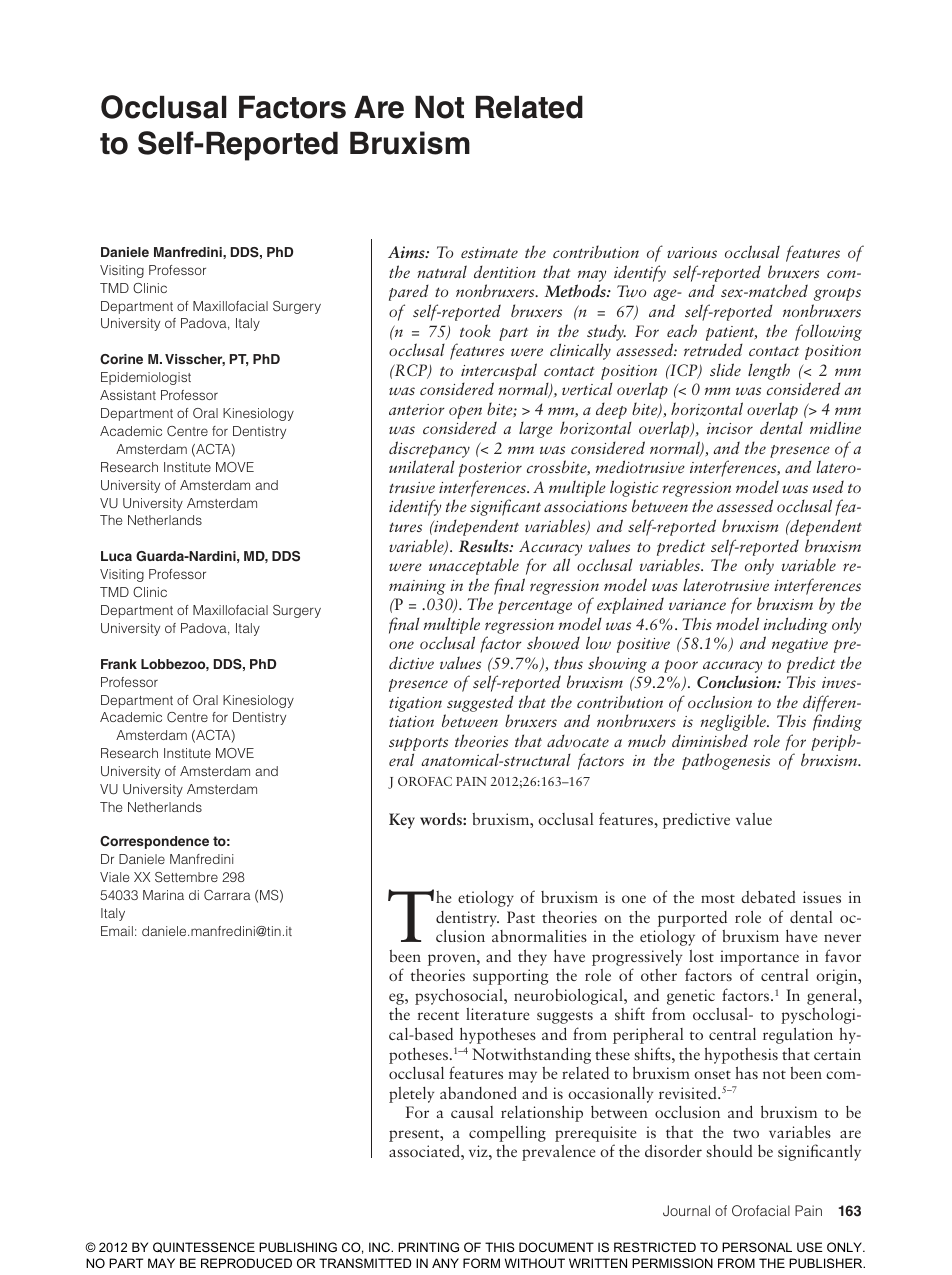 The width and height of the image is (952, 1275). What do you see at coordinates (146, 378) in the image?
I see `Epidemiologist` at bounding box center [146, 378].
